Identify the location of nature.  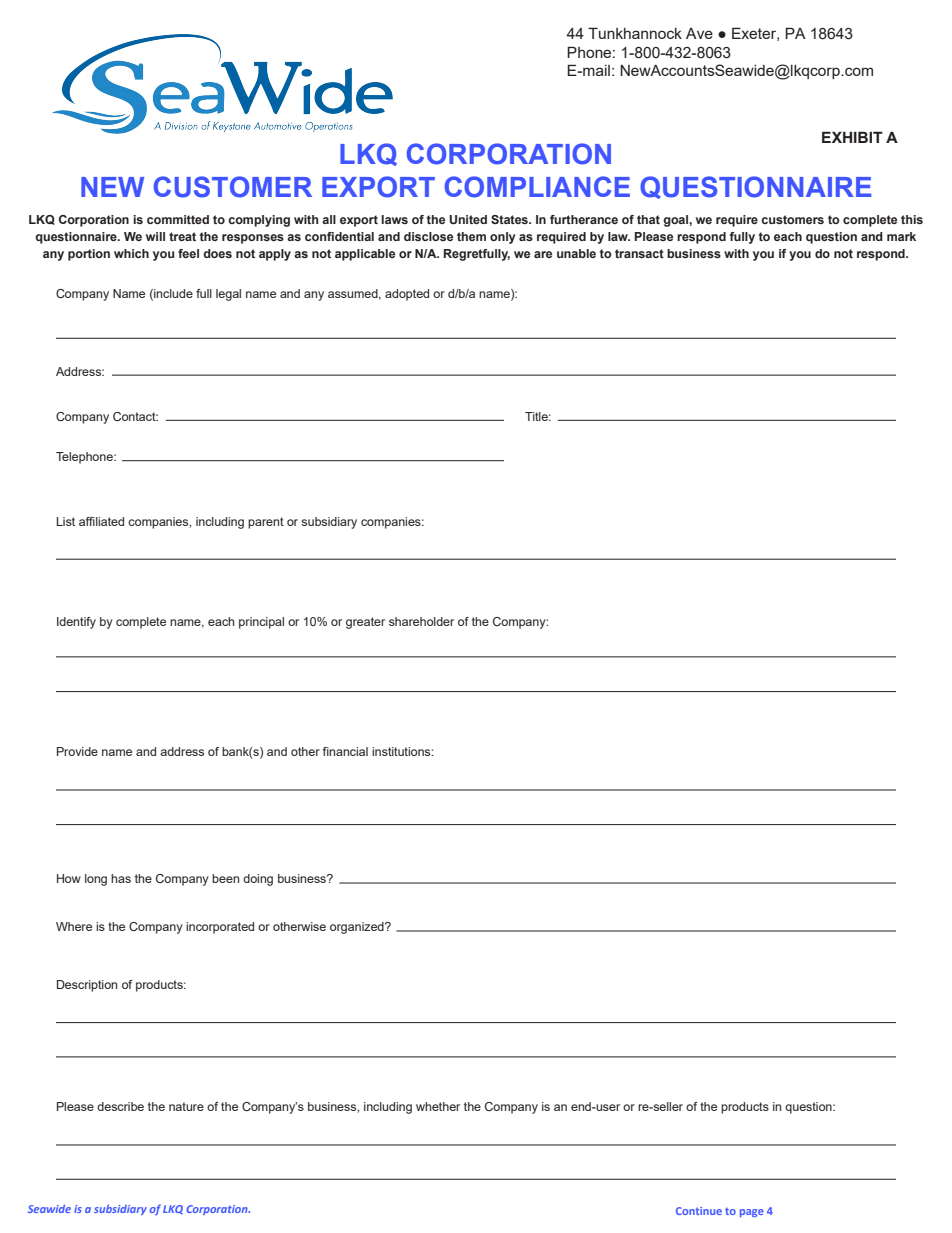
(186, 1106).
